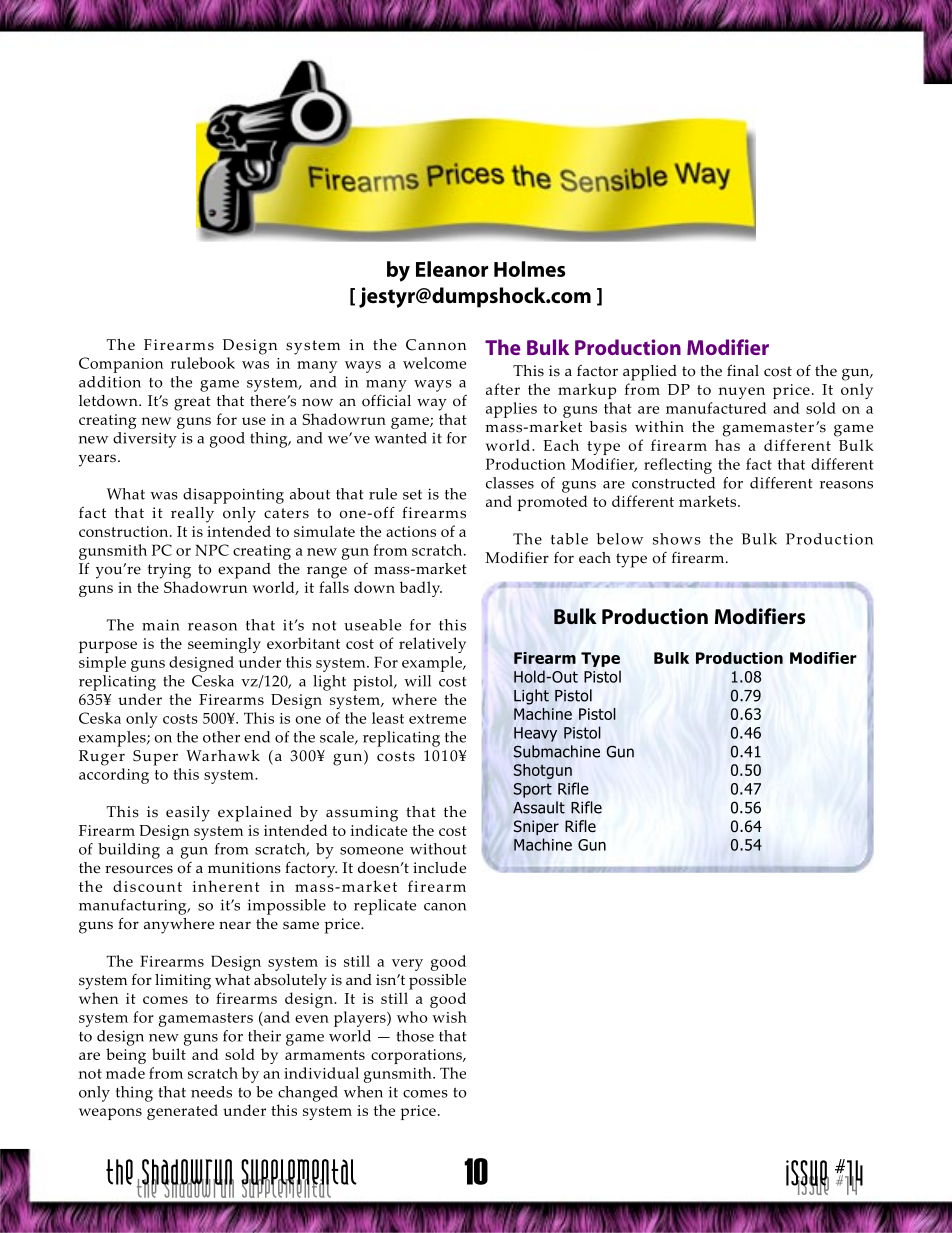 This screenshot has width=952, height=1233. I want to click on Heavy, so click(535, 734).
